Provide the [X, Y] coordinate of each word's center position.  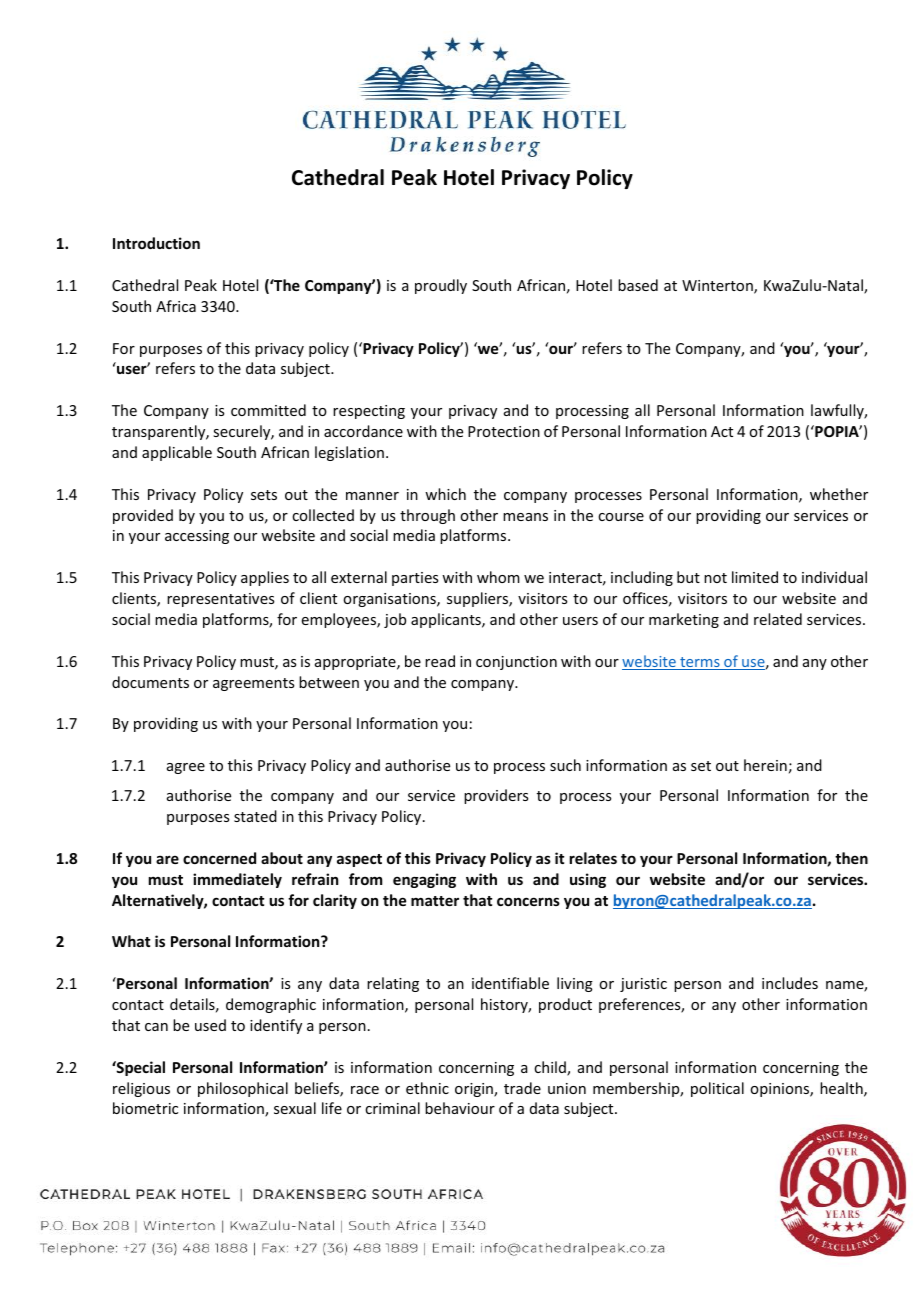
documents [150, 682]
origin [475, 1090]
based [638, 285]
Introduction [156, 243]
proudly [441, 286]
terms [700, 663]
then [851, 858]
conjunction [516, 663]
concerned [219, 858]
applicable [177, 453]
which [445, 494]
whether [839, 494]
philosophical [243, 1089]
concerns [528, 901]
